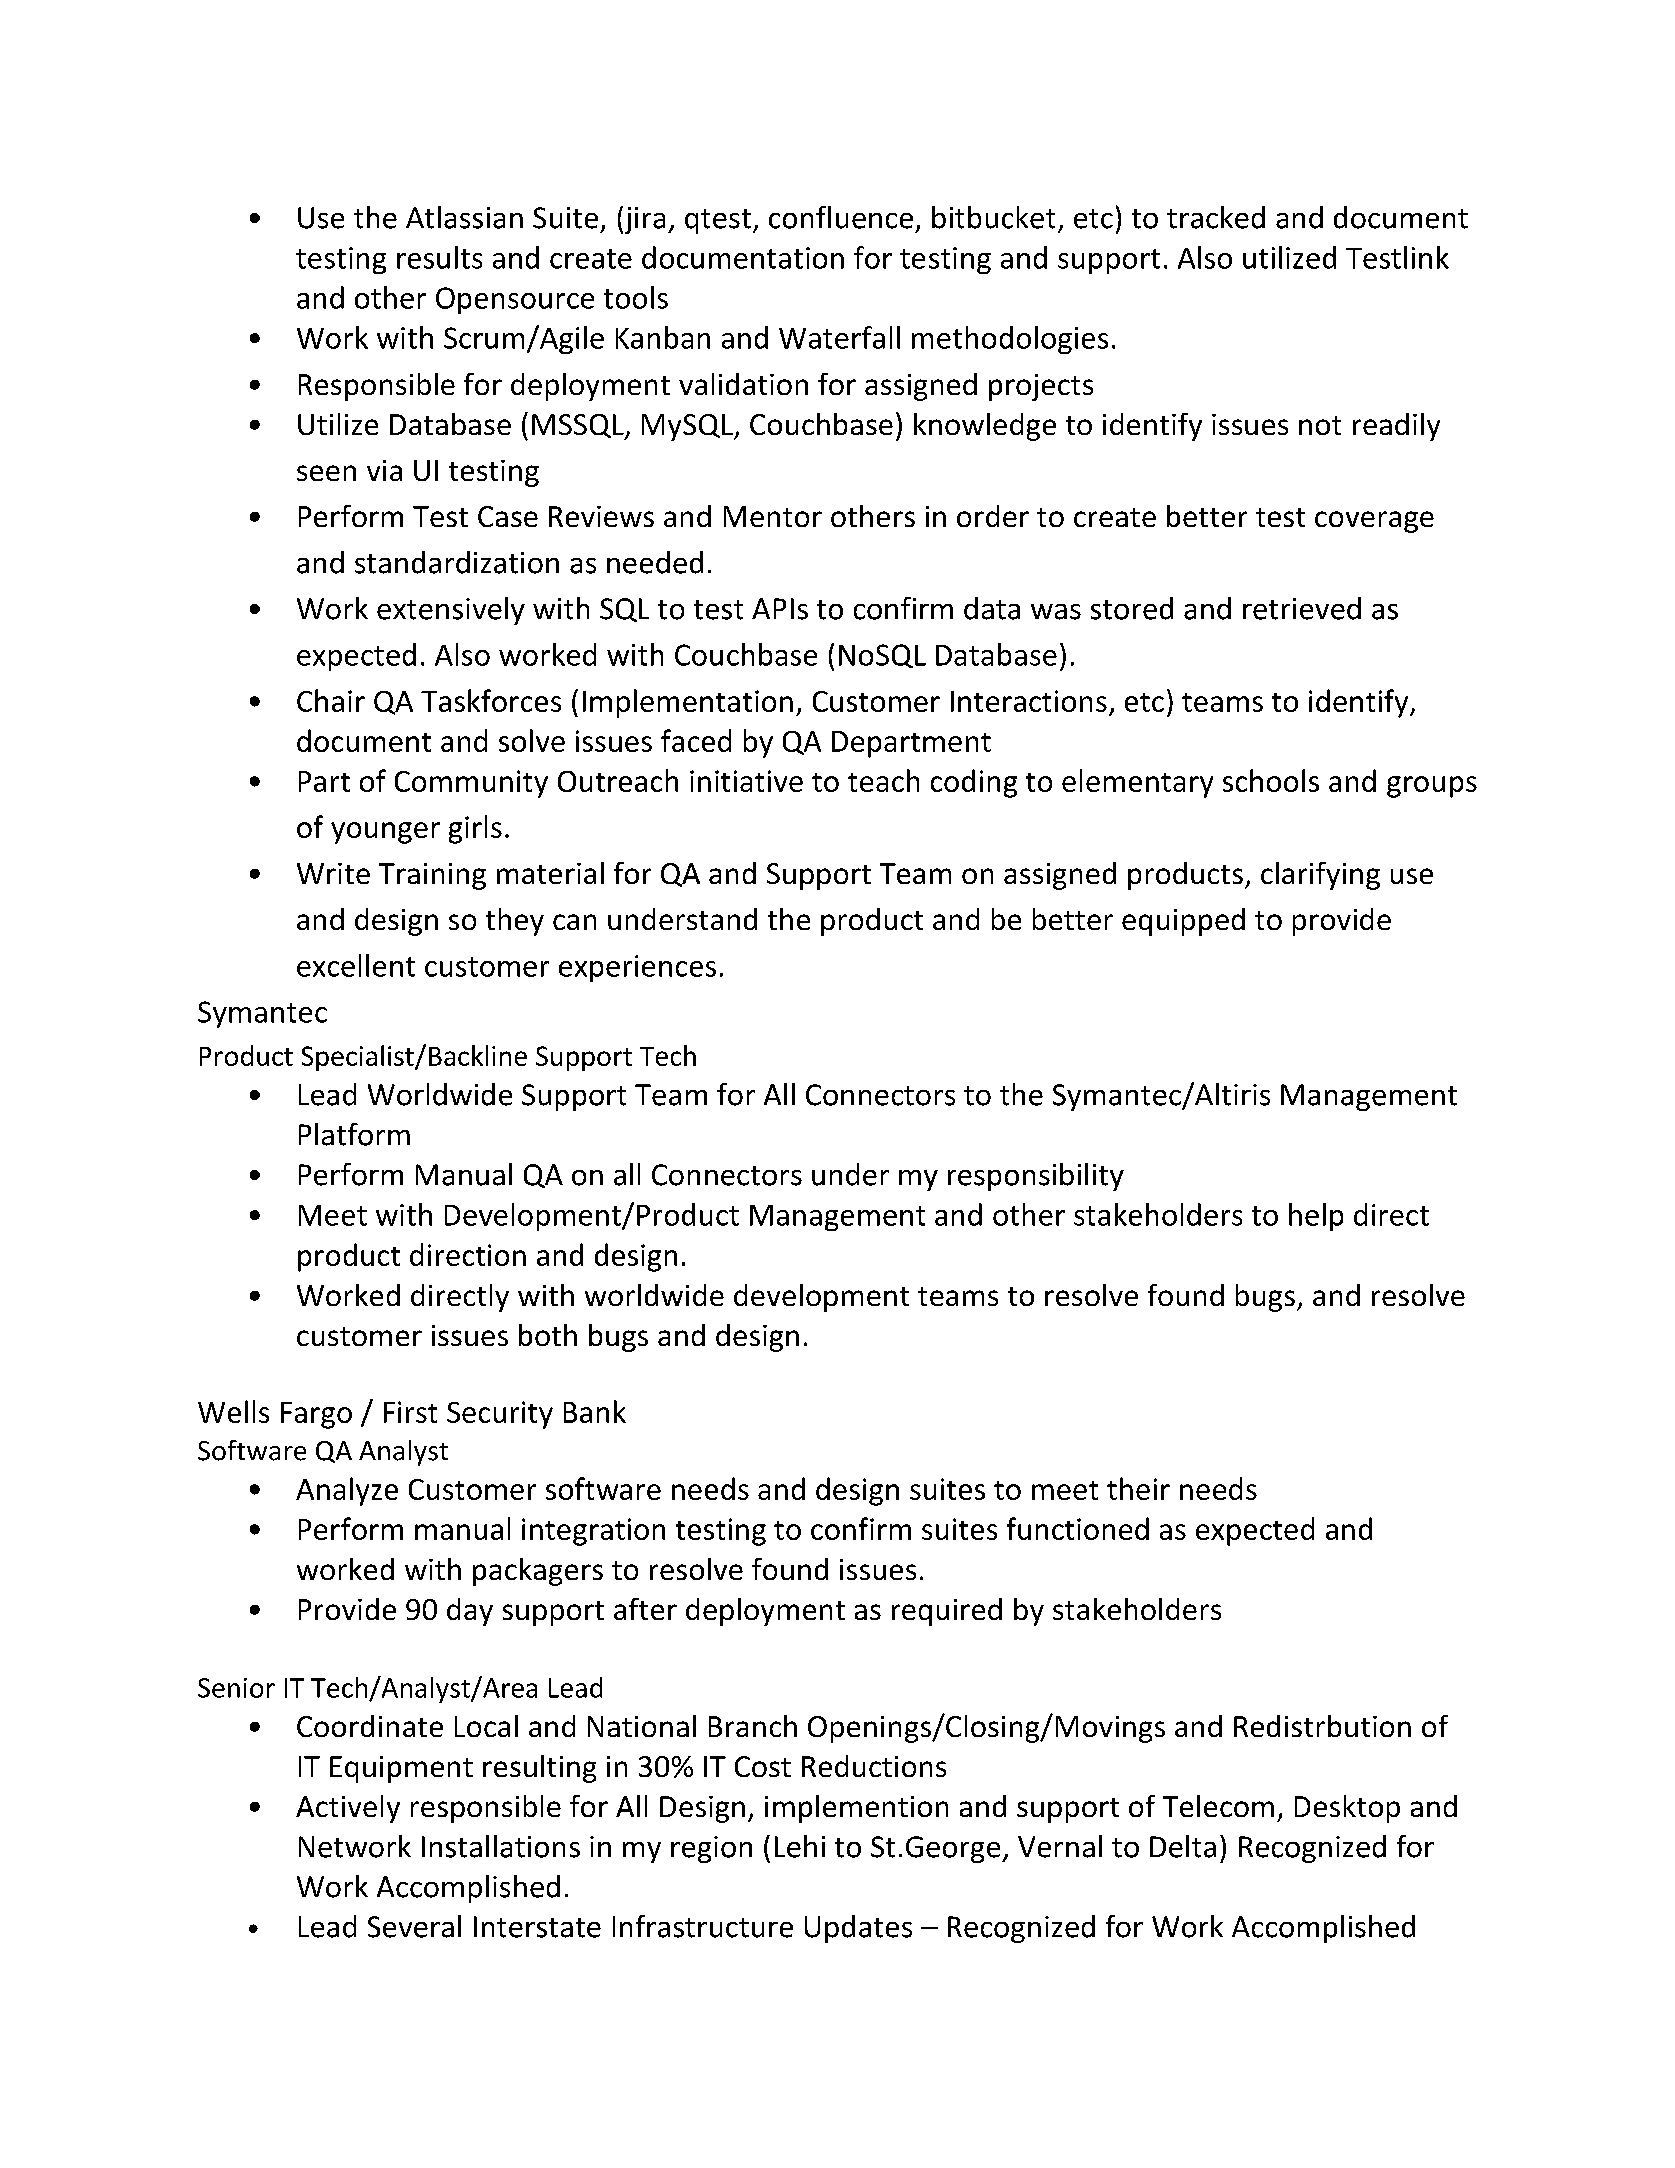 The height and width of the image is (2168, 1675). Describe the element at coordinates (841, 217) in the image. I see `confluence` at that location.
